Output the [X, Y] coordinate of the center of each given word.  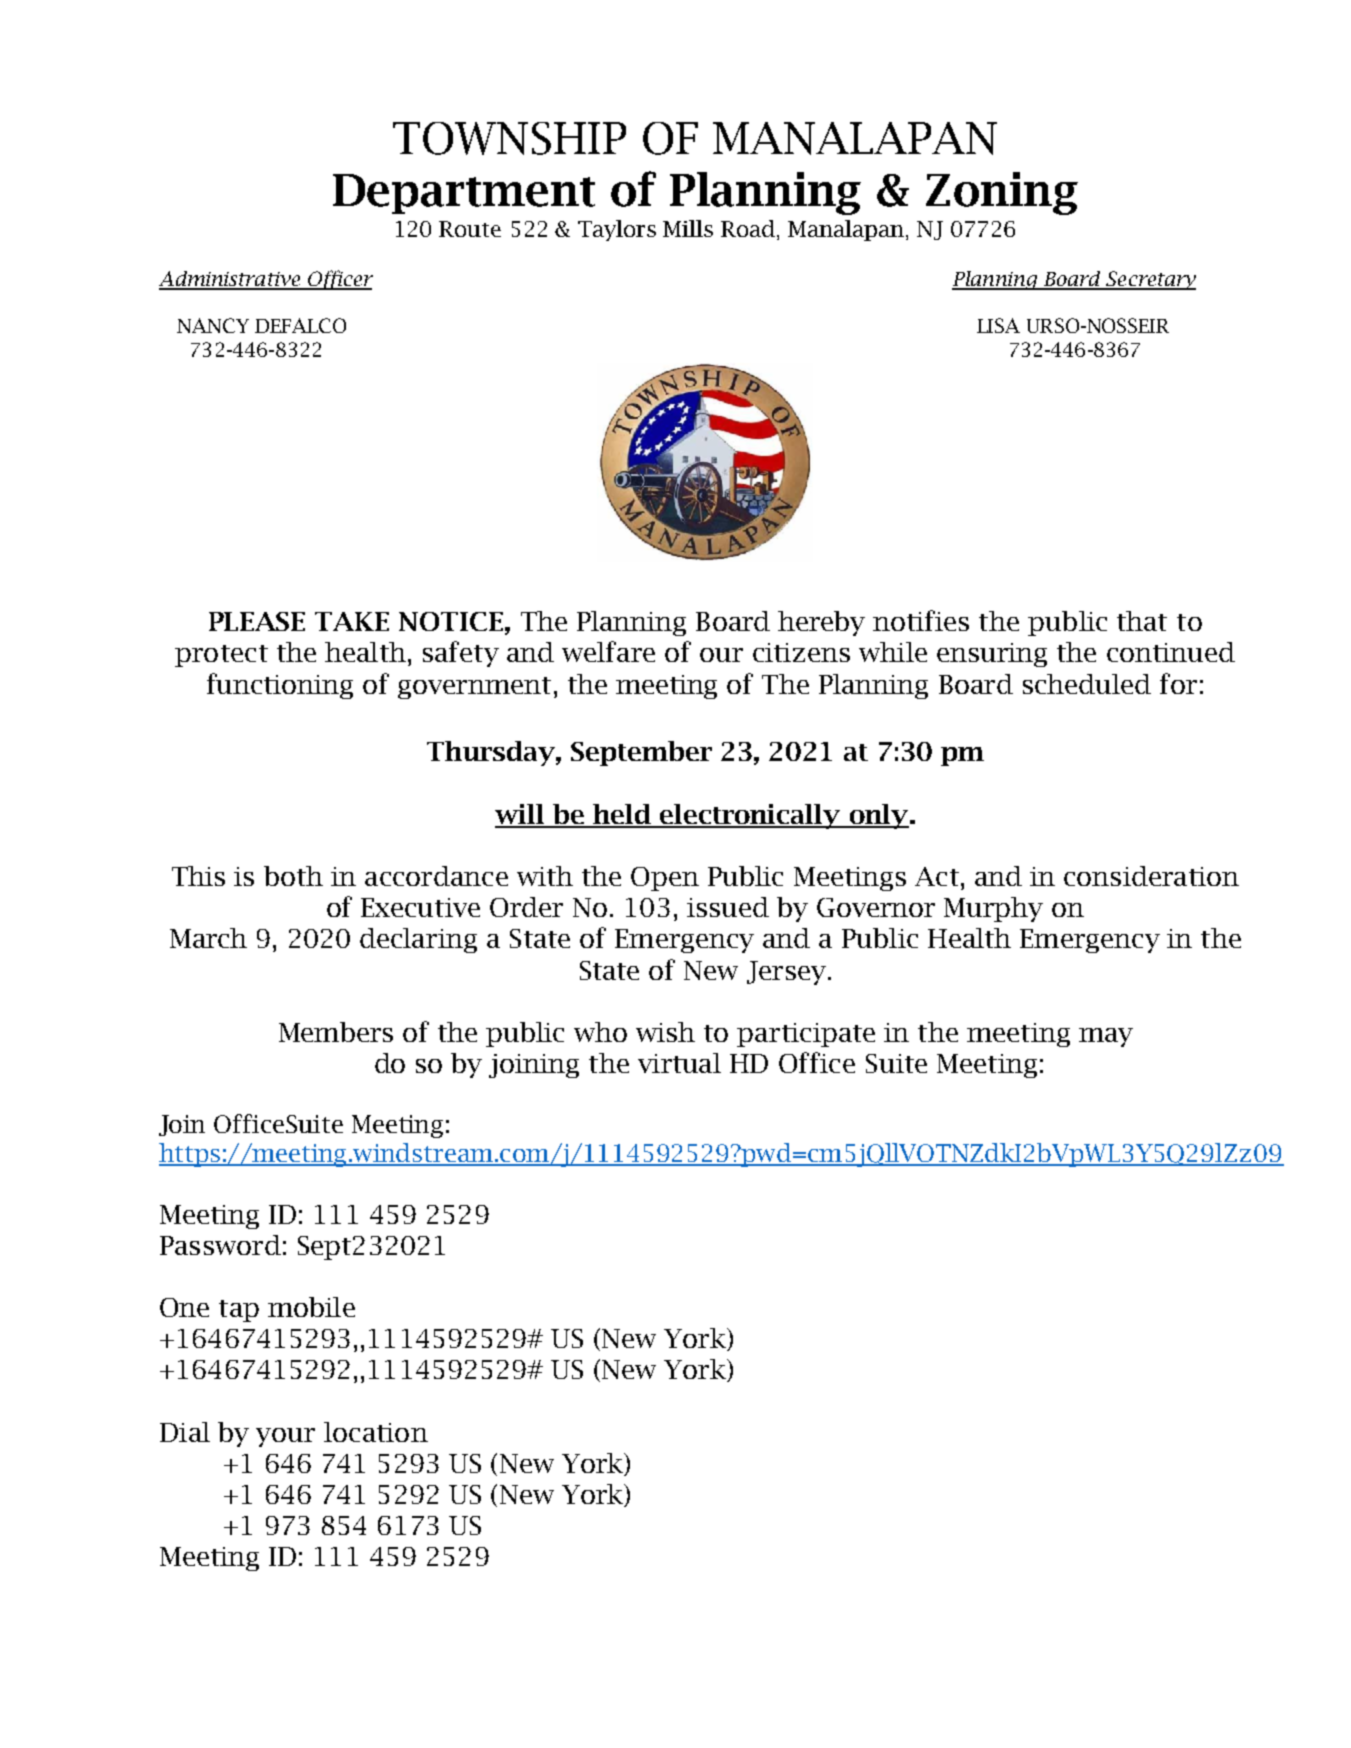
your [285, 1437]
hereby [821, 623]
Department [464, 194]
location [376, 1432]
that [1142, 621]
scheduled [1087, 684]
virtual [679, 1063]
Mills [688, 228]
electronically [750, 816]
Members [336, 1032]
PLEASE [257, 621]
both [293, 876]
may [1106, 1037]
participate [806, 1035]
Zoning [1002, 193]
